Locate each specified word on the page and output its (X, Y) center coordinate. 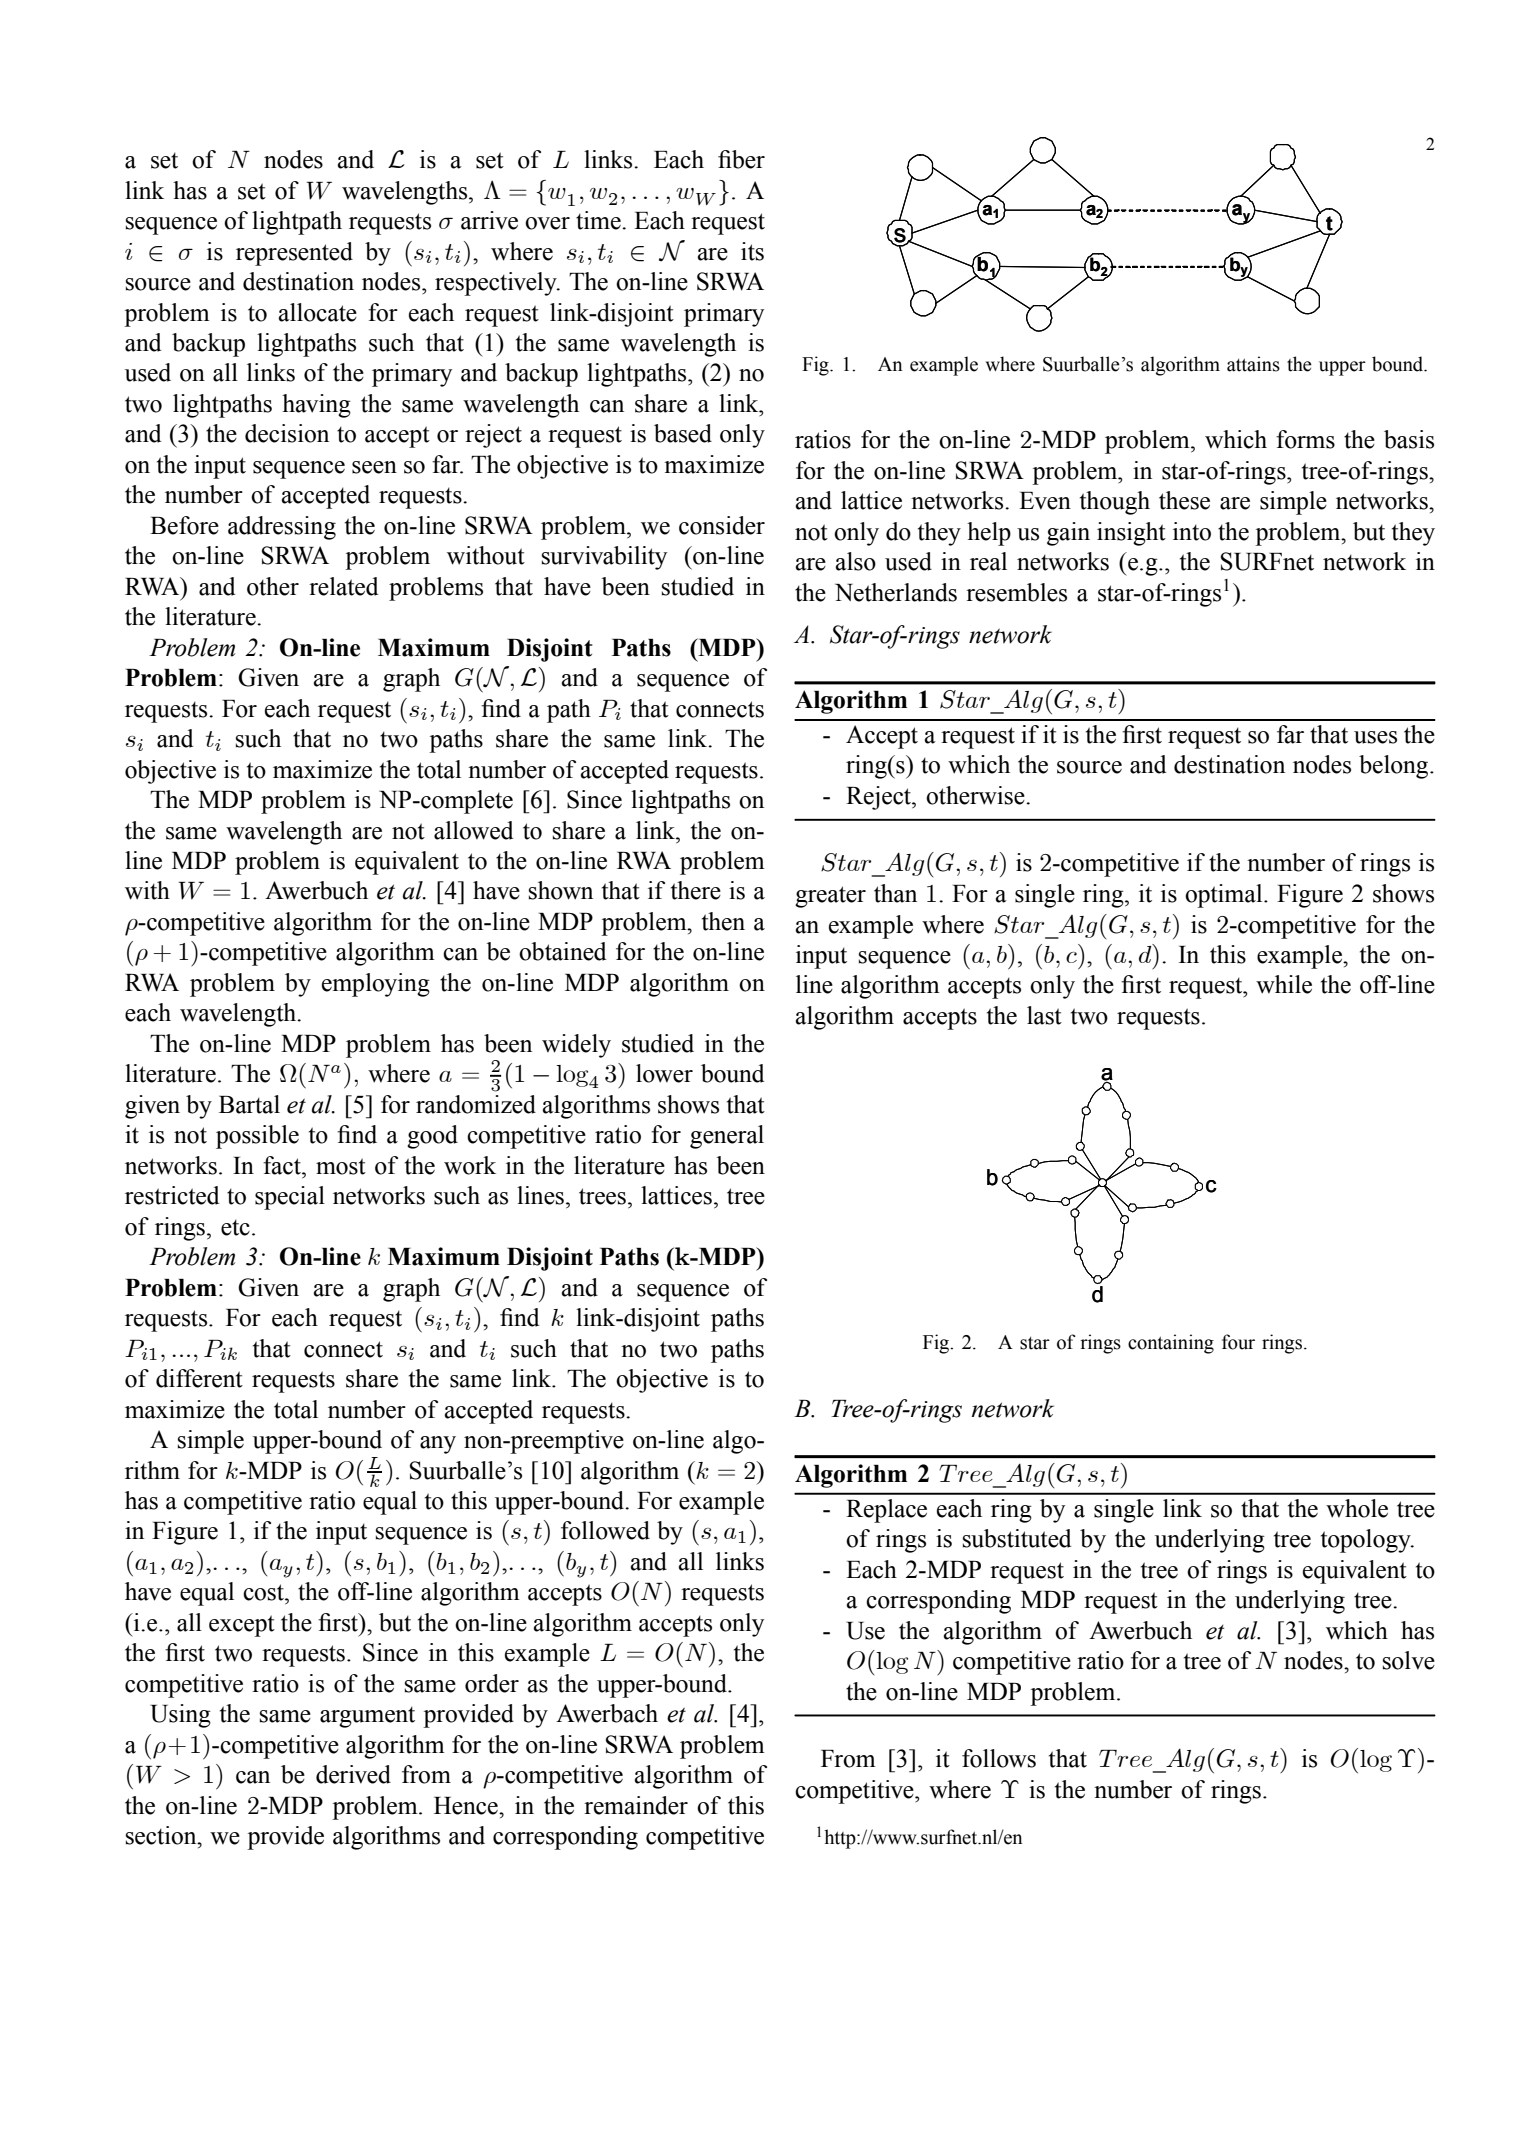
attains (1253, 364)
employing (376, 985)
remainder (636, 1805)
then (723, 921)
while (1284, 984)
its (752, 251)
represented (294, 254)
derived (353, 1774)
